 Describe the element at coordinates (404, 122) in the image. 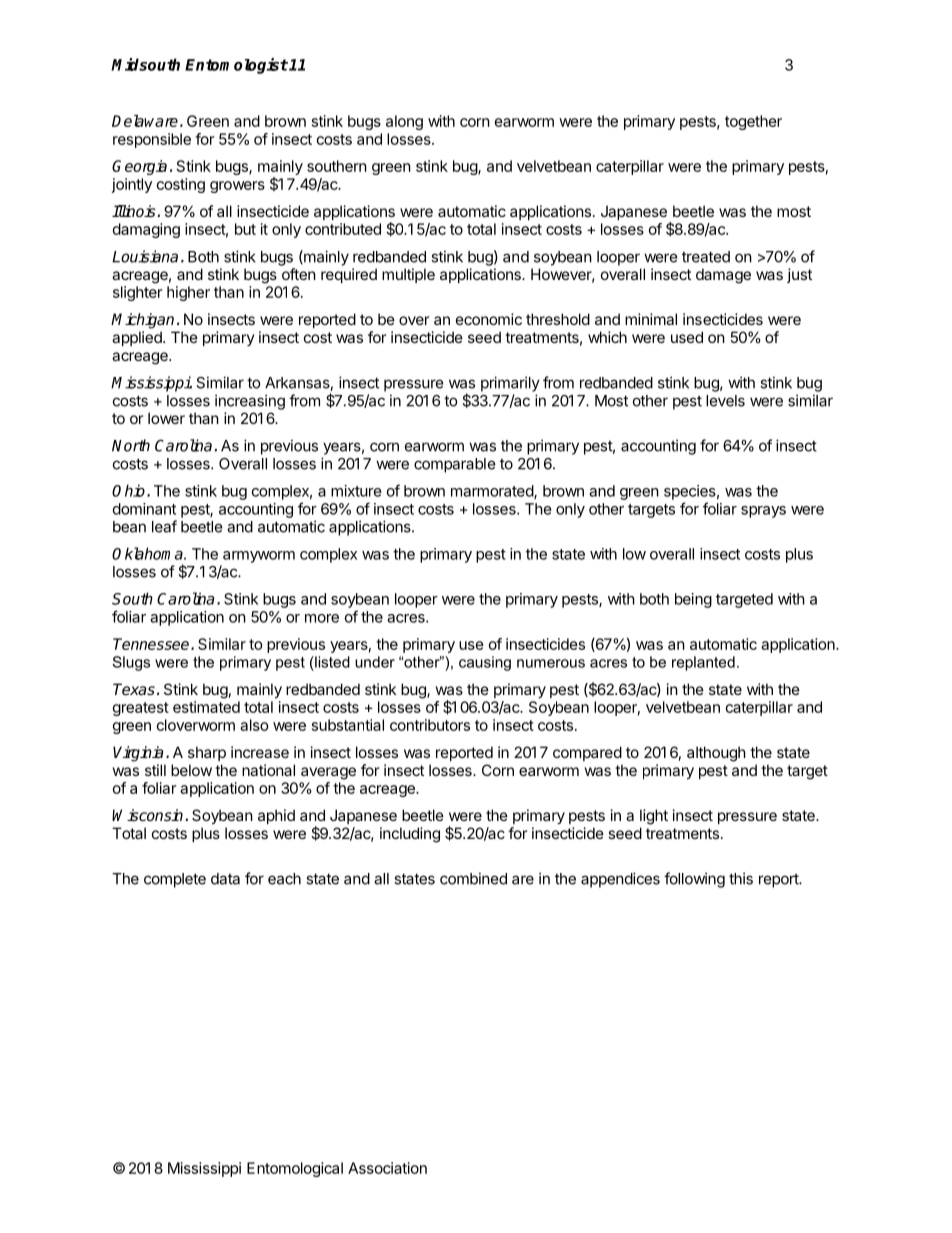

I see `along` at that location.
